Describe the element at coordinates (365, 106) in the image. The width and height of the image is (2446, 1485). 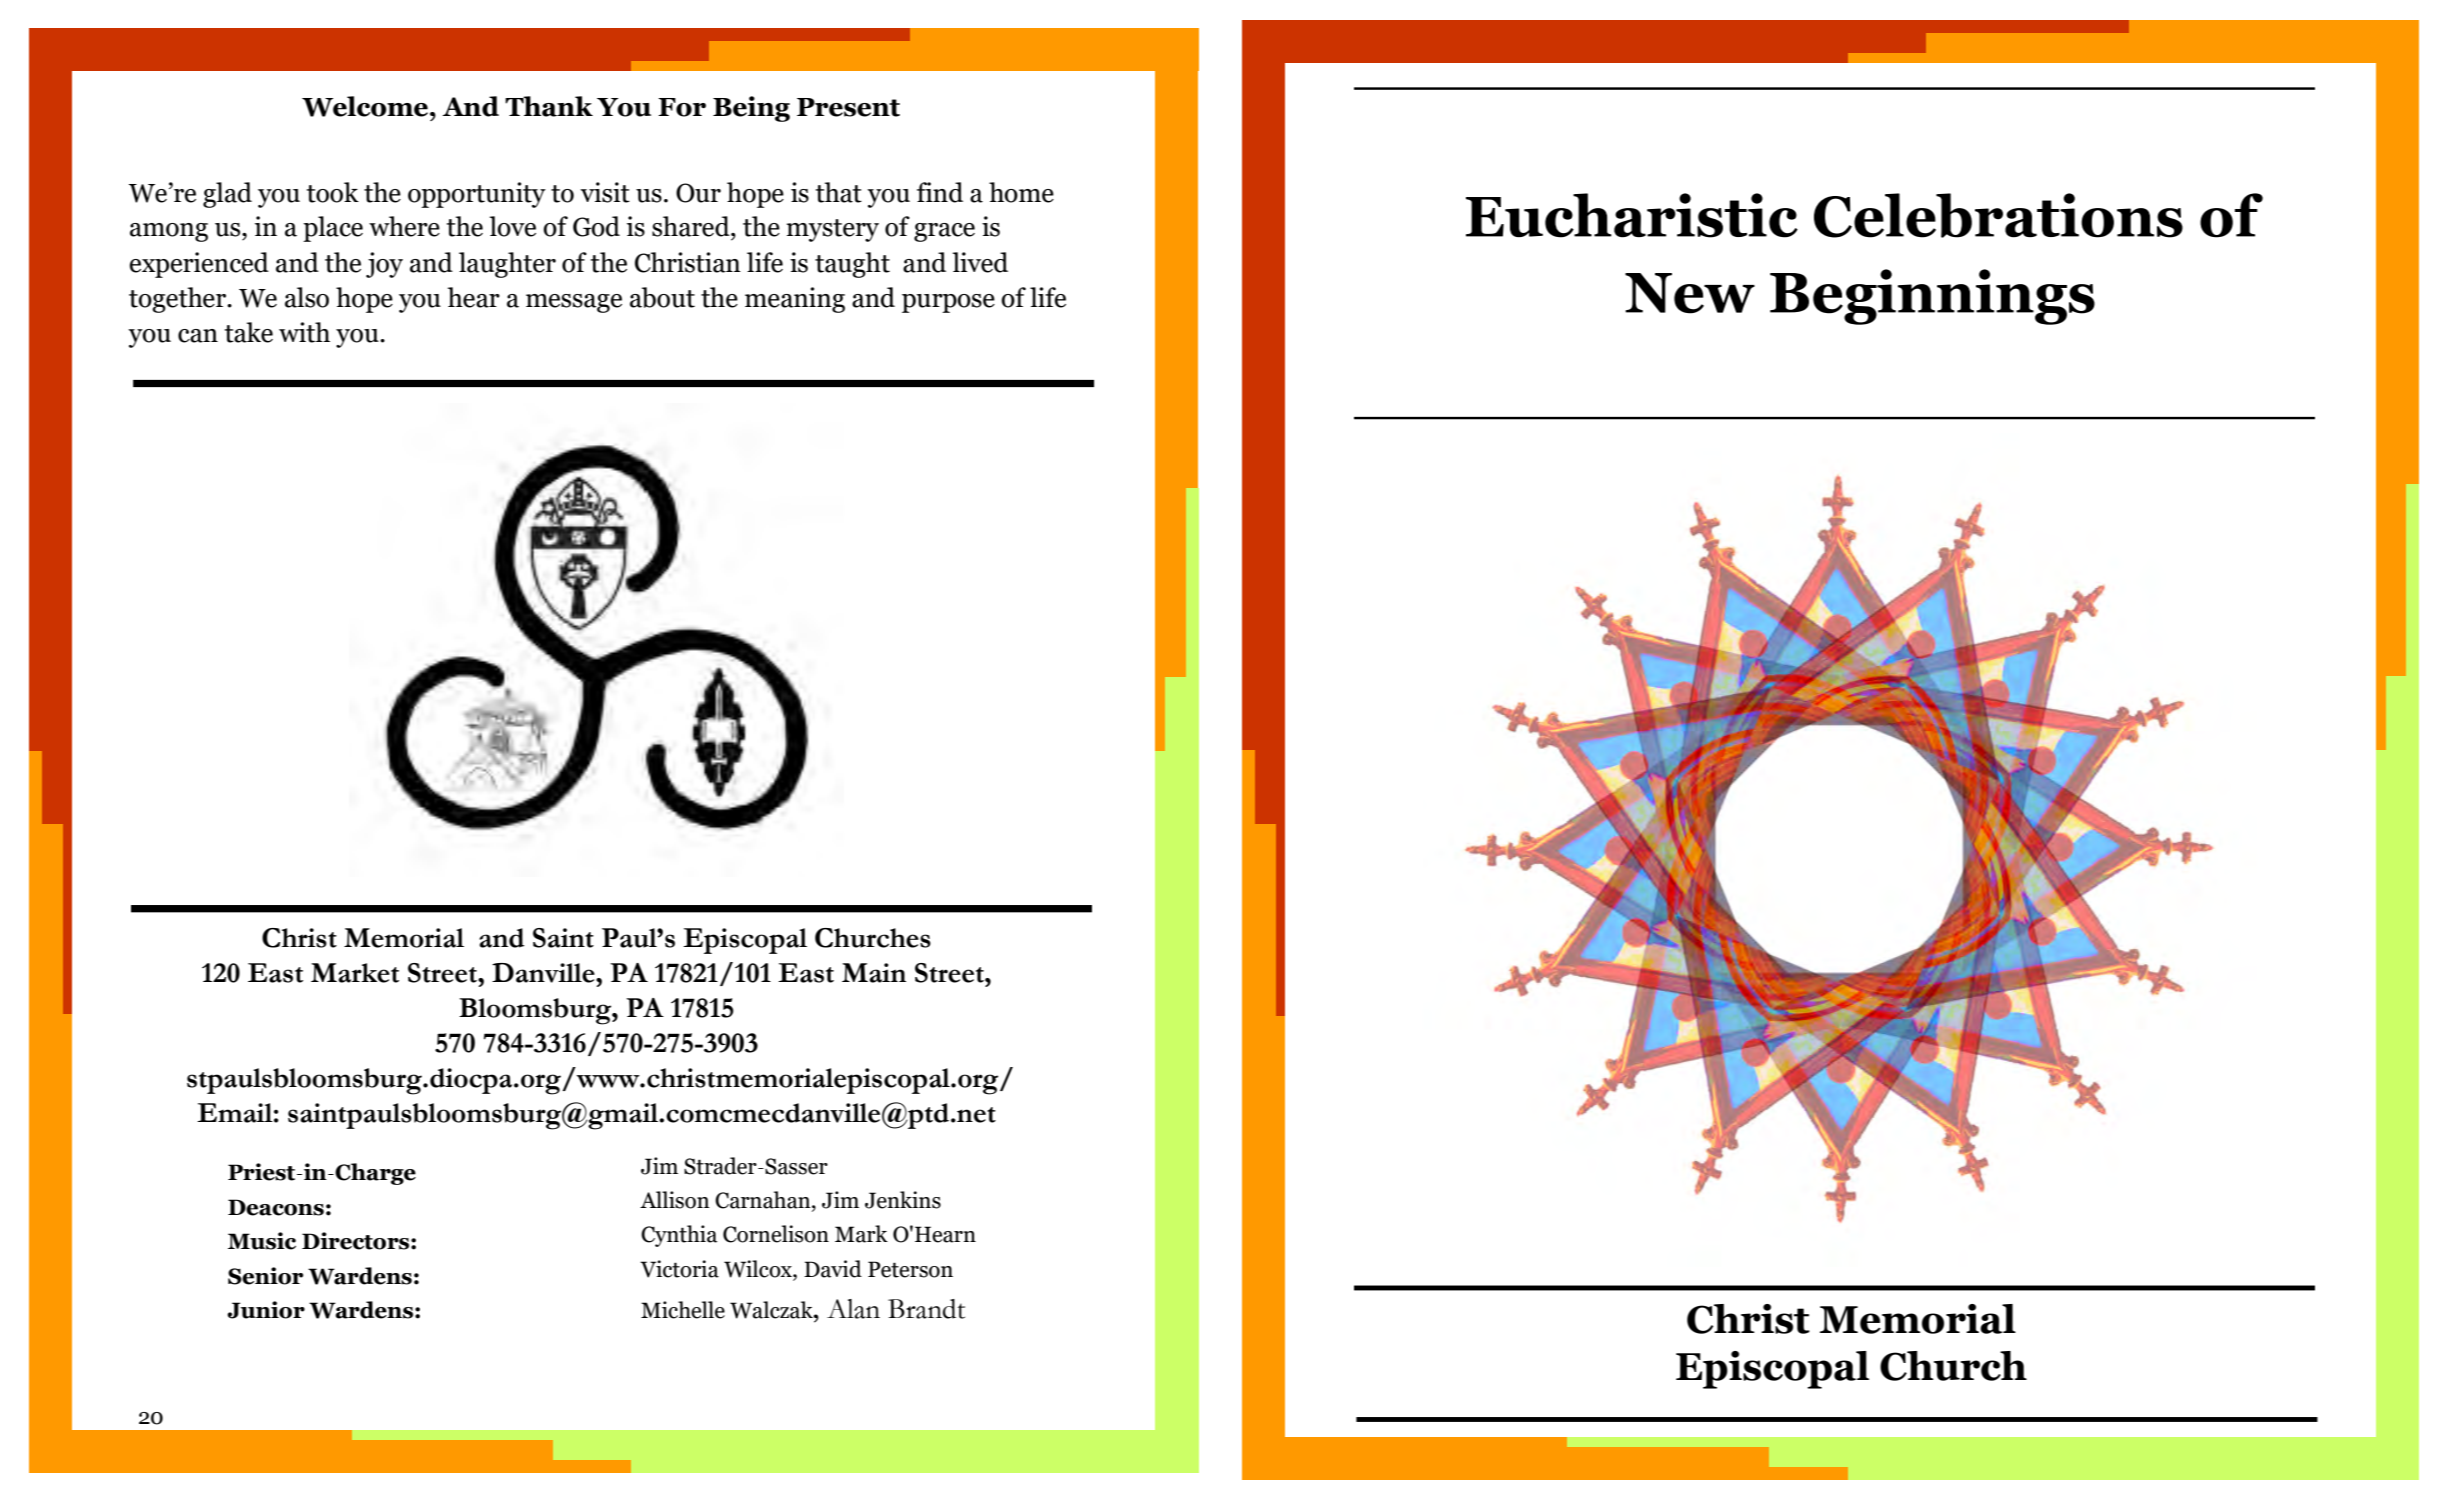
I see `Welcome` at that location.
